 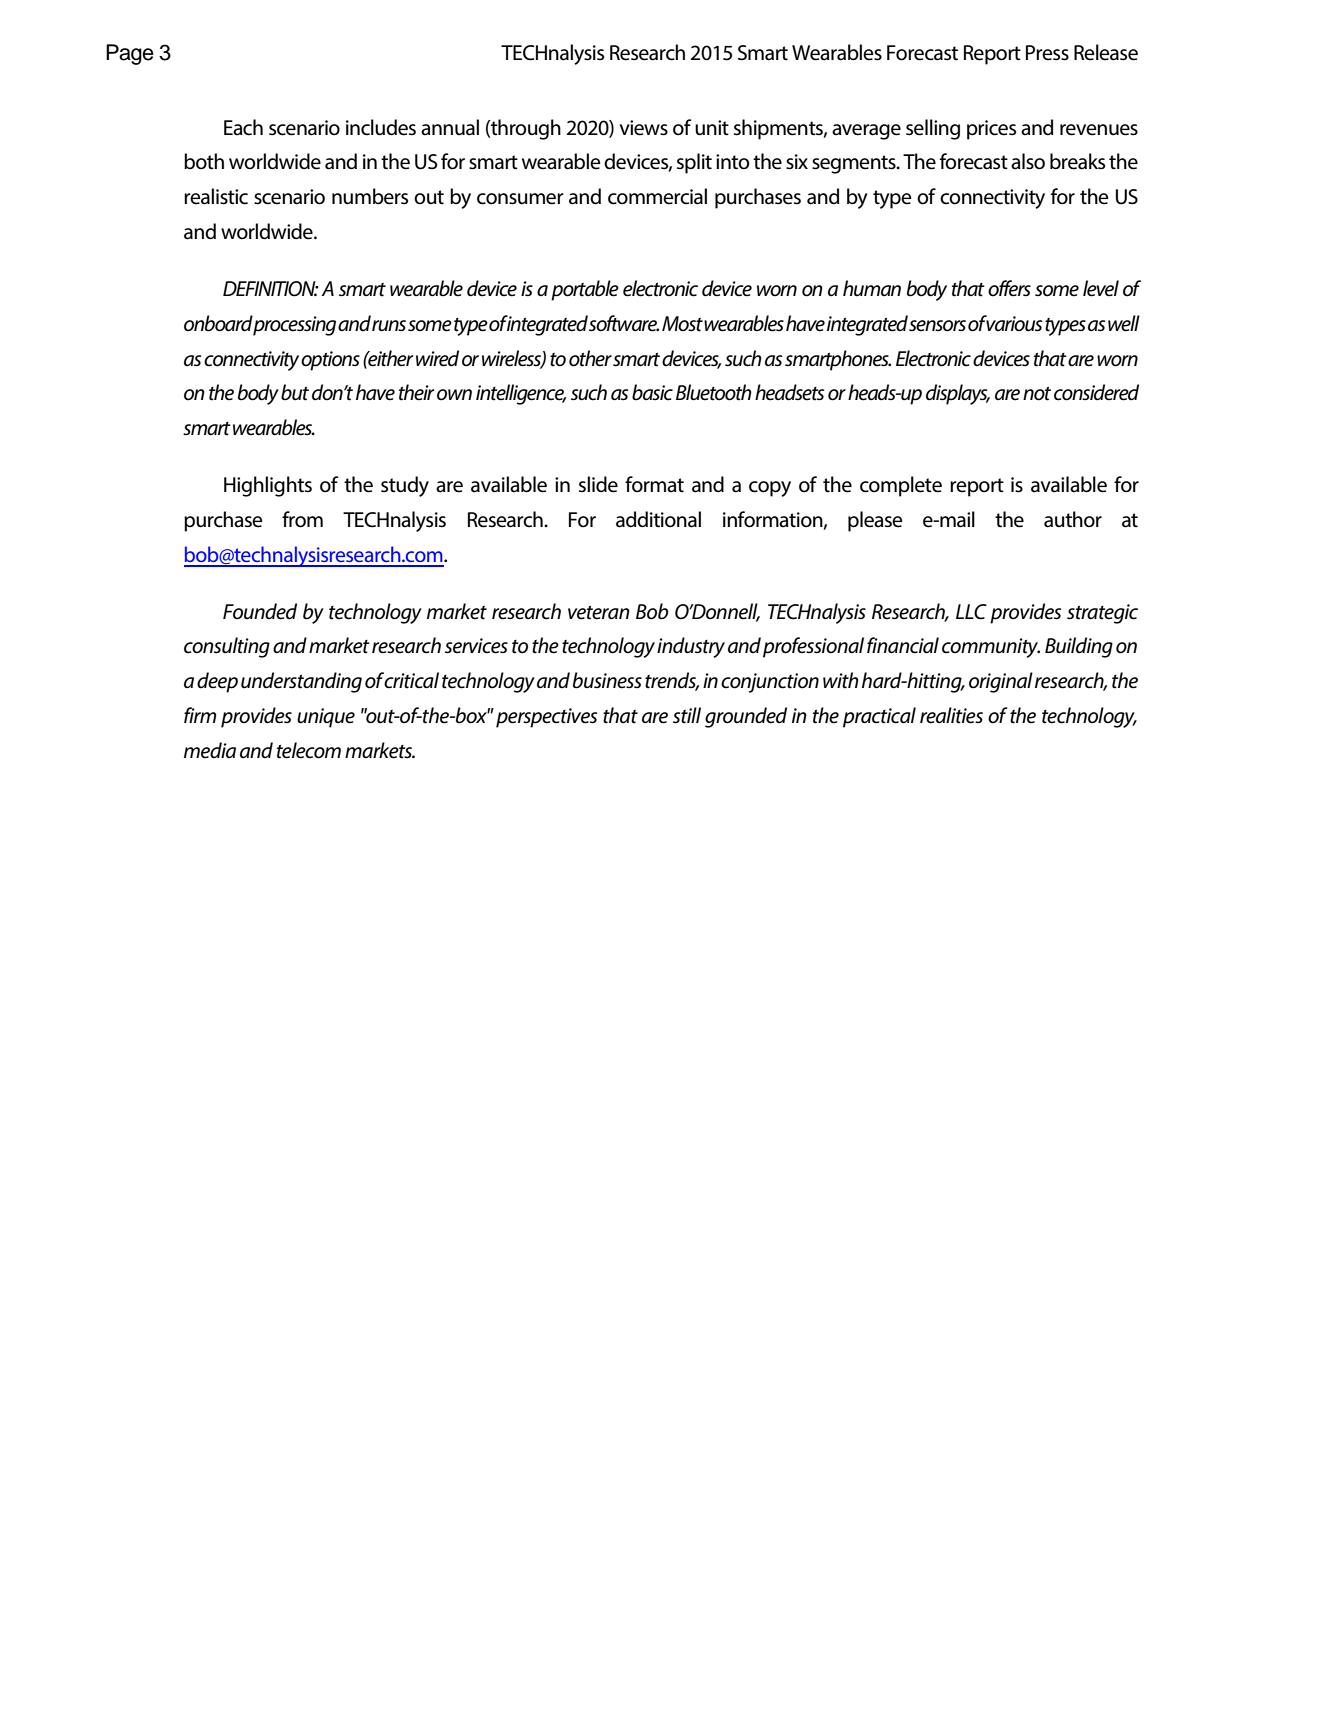 What do you see at coordinates (130, 54) in the screenshot?
I see `Page` at bounding box center [130, 54].
